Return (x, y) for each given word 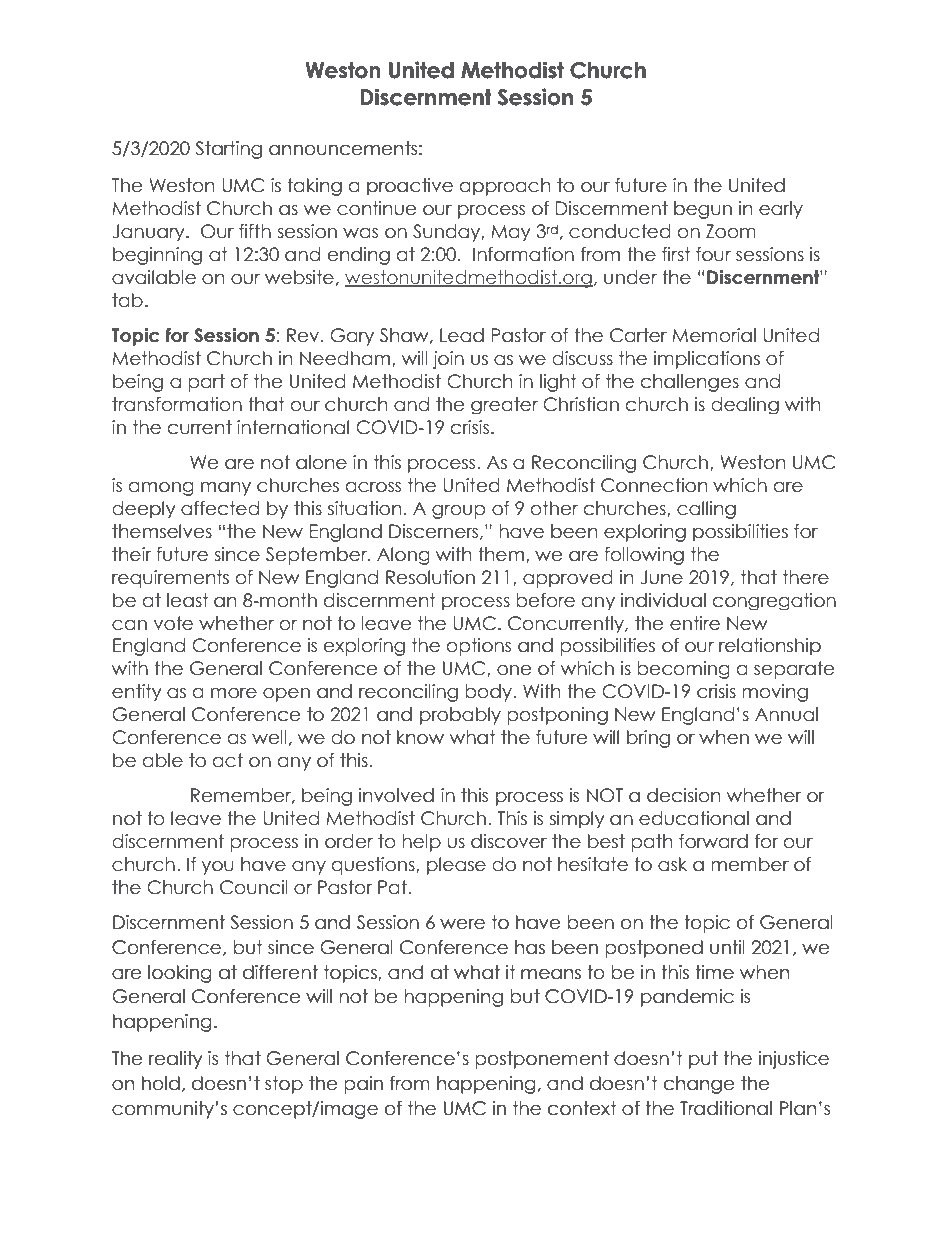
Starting (228, 150)
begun (703, 210)
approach (505, 187)
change (699, 1085)
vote (173, 623)
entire (695, 623)
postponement (542, 1060)
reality (176, 1060)
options (479, 647)
